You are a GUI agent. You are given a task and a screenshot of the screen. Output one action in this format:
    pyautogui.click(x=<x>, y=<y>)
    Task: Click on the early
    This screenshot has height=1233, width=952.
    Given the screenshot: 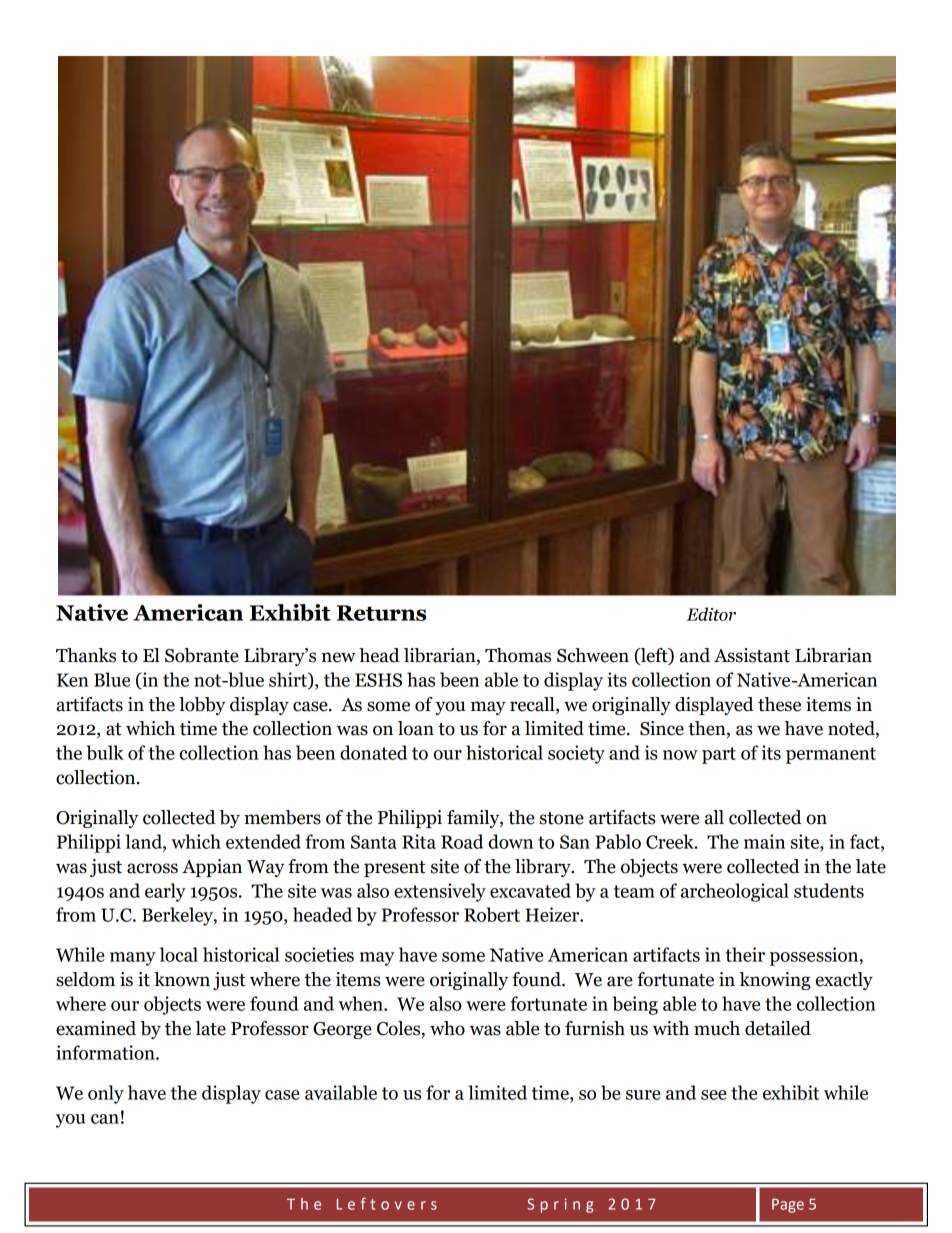 What is the action you would take?
    pyautogui.click(x=165, y=892)
